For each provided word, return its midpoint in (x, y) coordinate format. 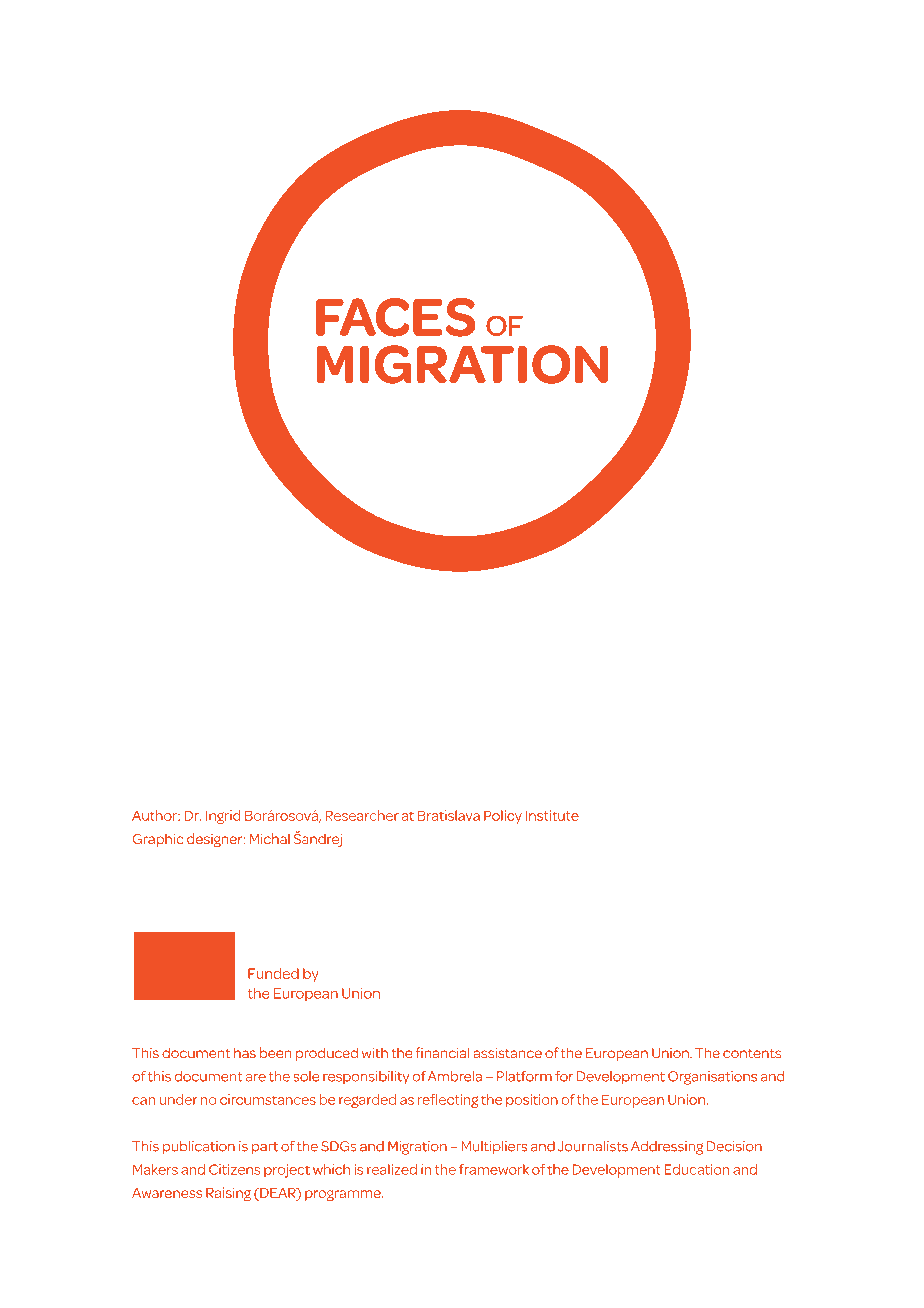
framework (494, 1169)
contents (752, 1054)
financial (442, 1053)
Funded (273, 973)
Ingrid (223, 817)
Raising (228, 1194)
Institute (552, 815)
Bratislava (449, 815)
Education (697, 1169)
